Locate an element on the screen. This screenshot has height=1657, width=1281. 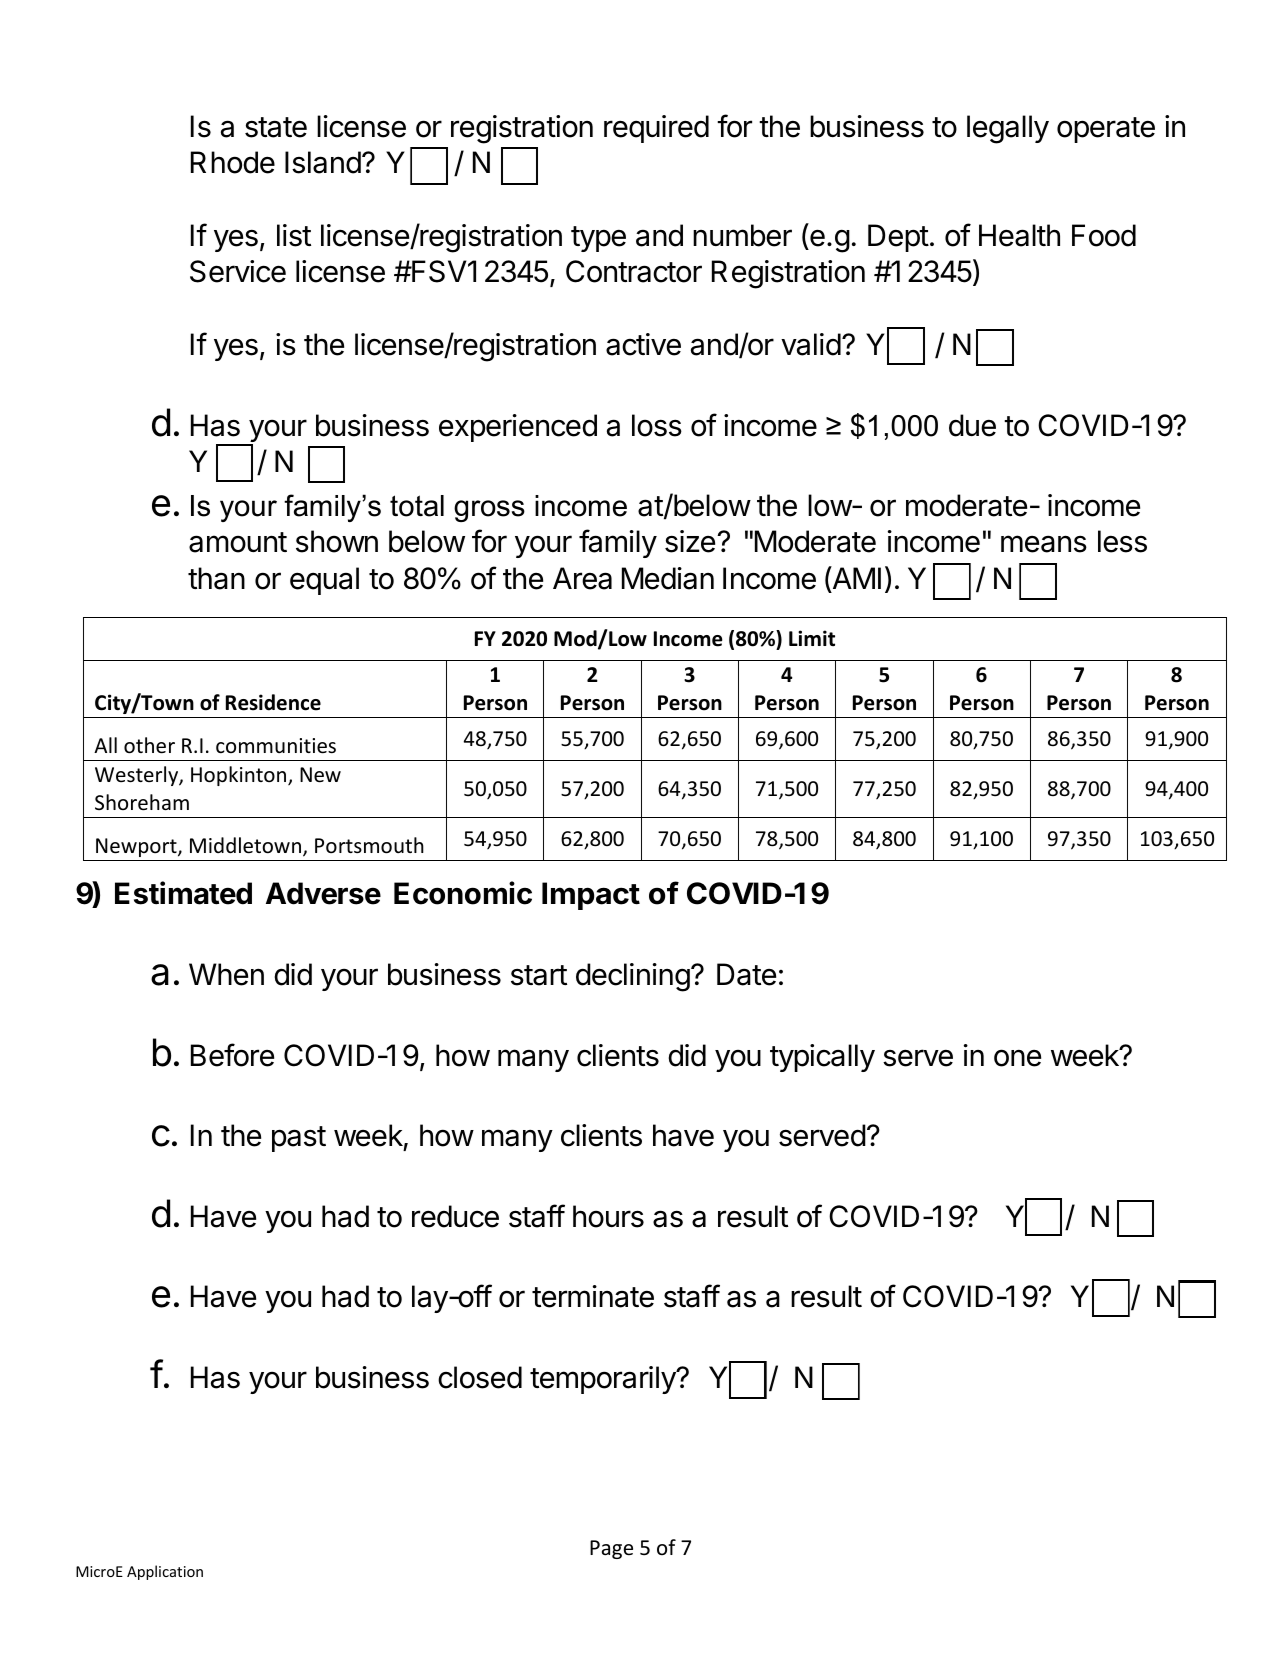
Before is located at coordinates (232, 1055).
